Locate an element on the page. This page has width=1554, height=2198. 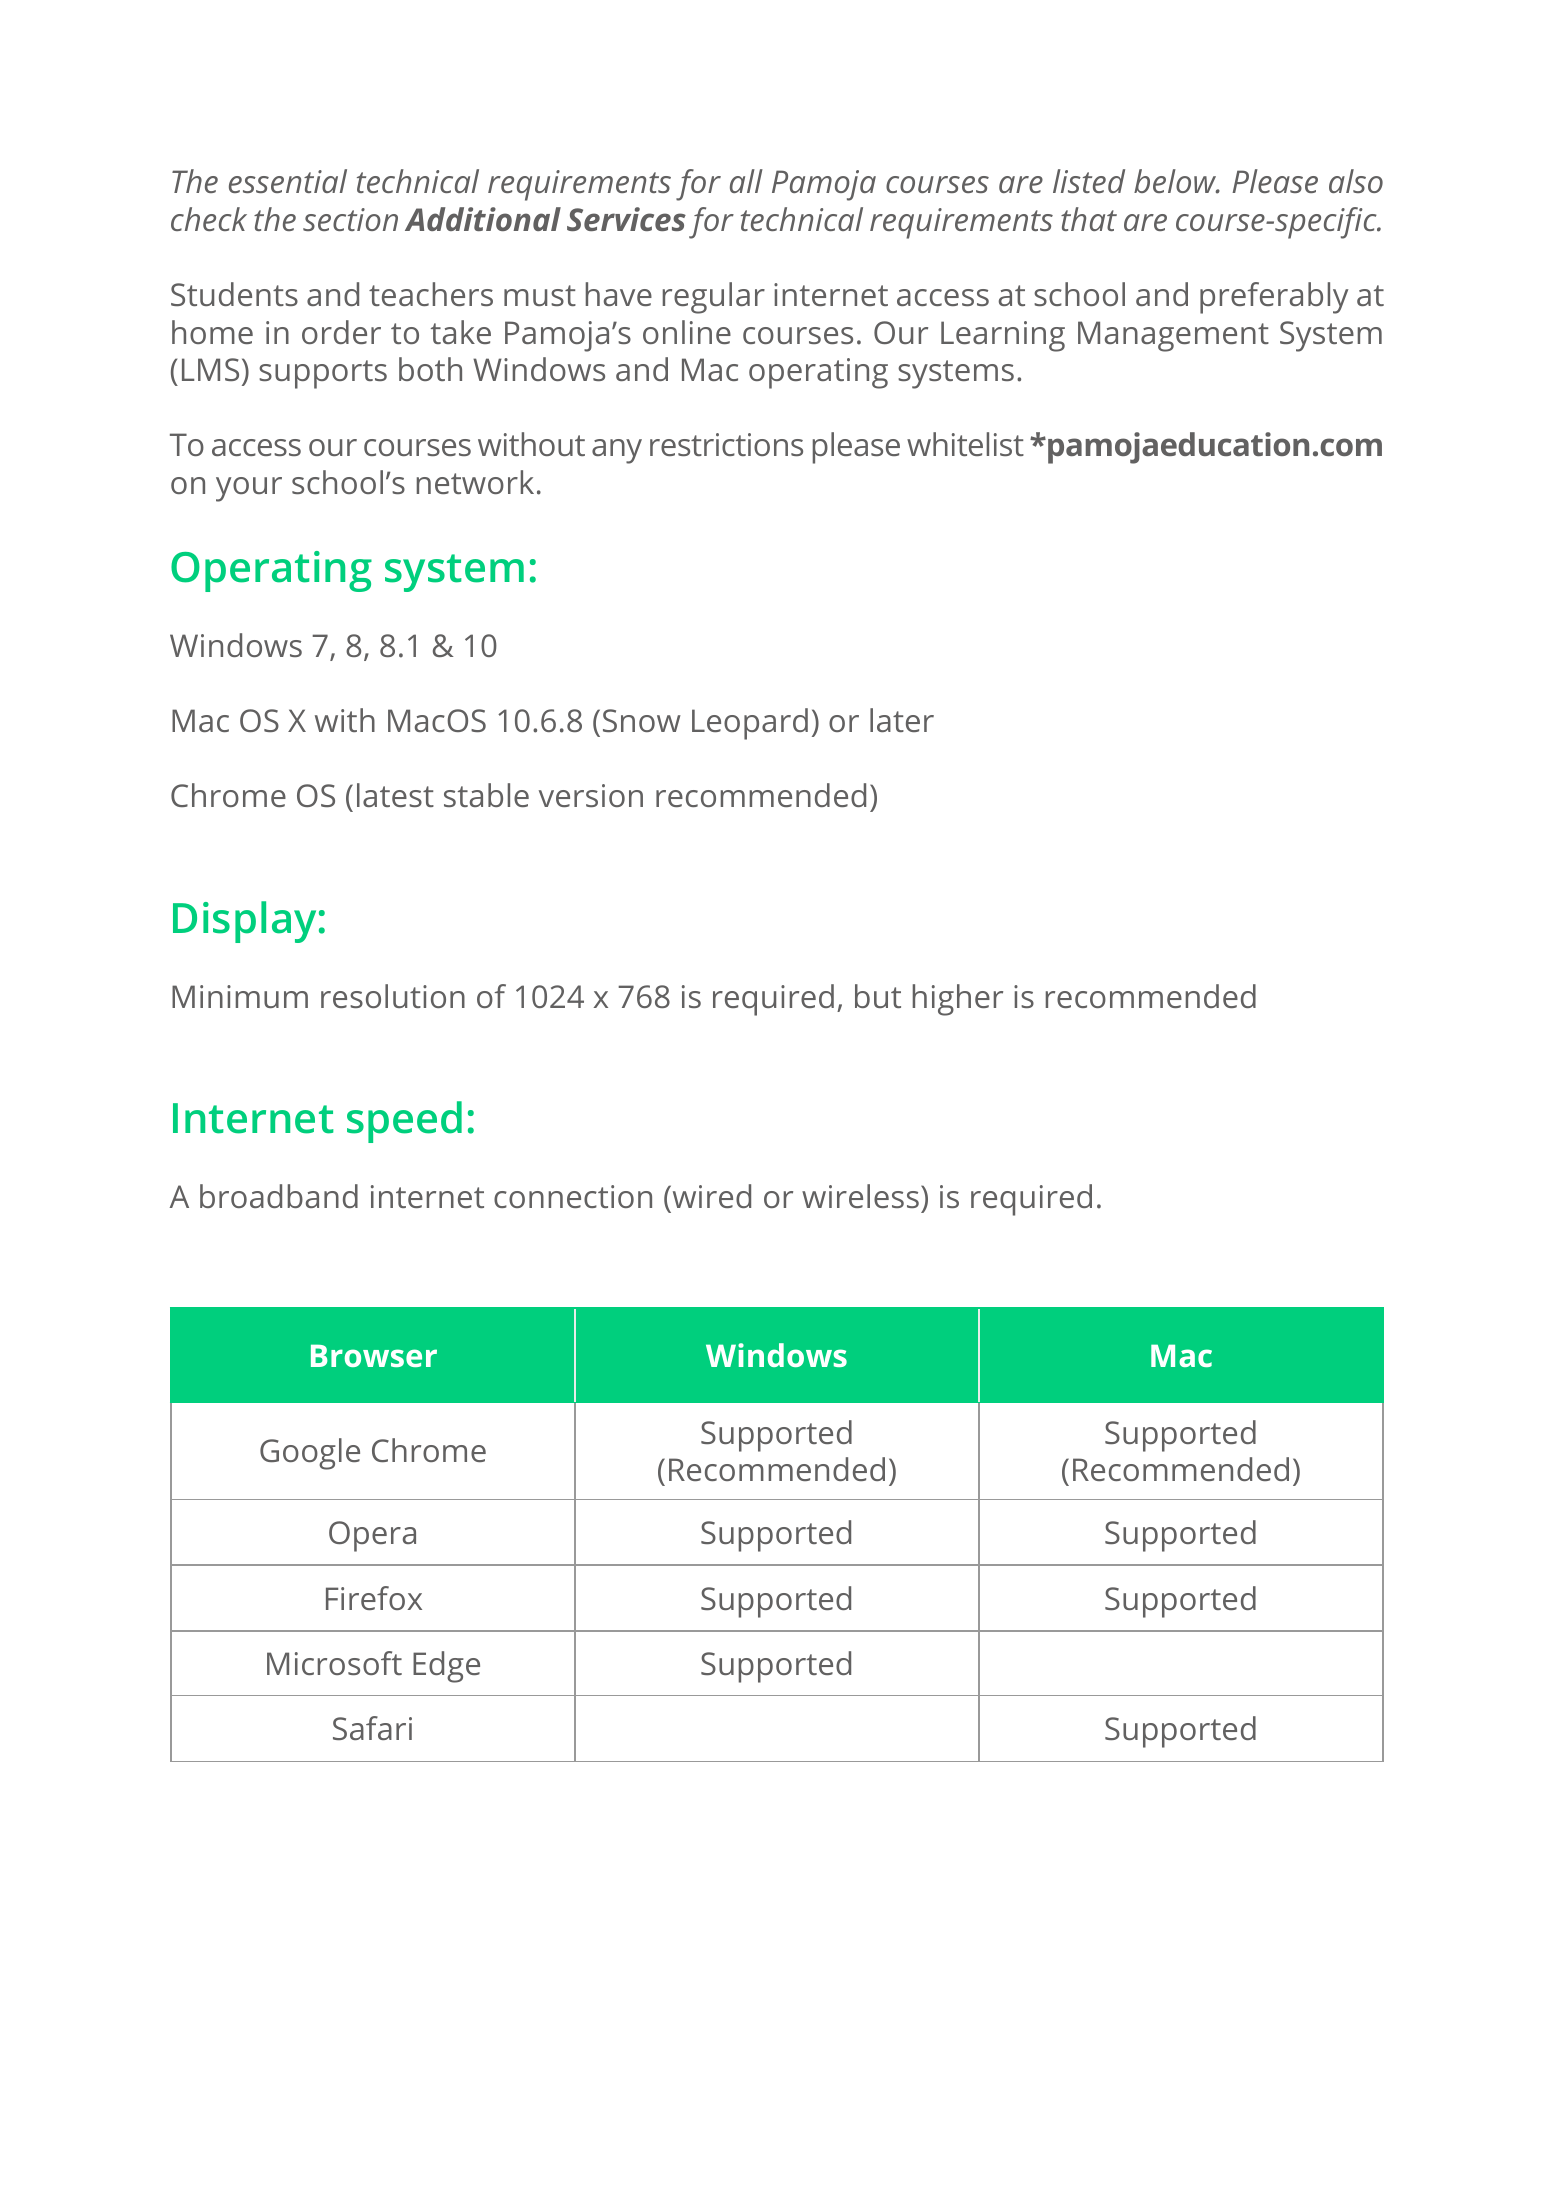
Edge is located at coordinates (446, 1667).
